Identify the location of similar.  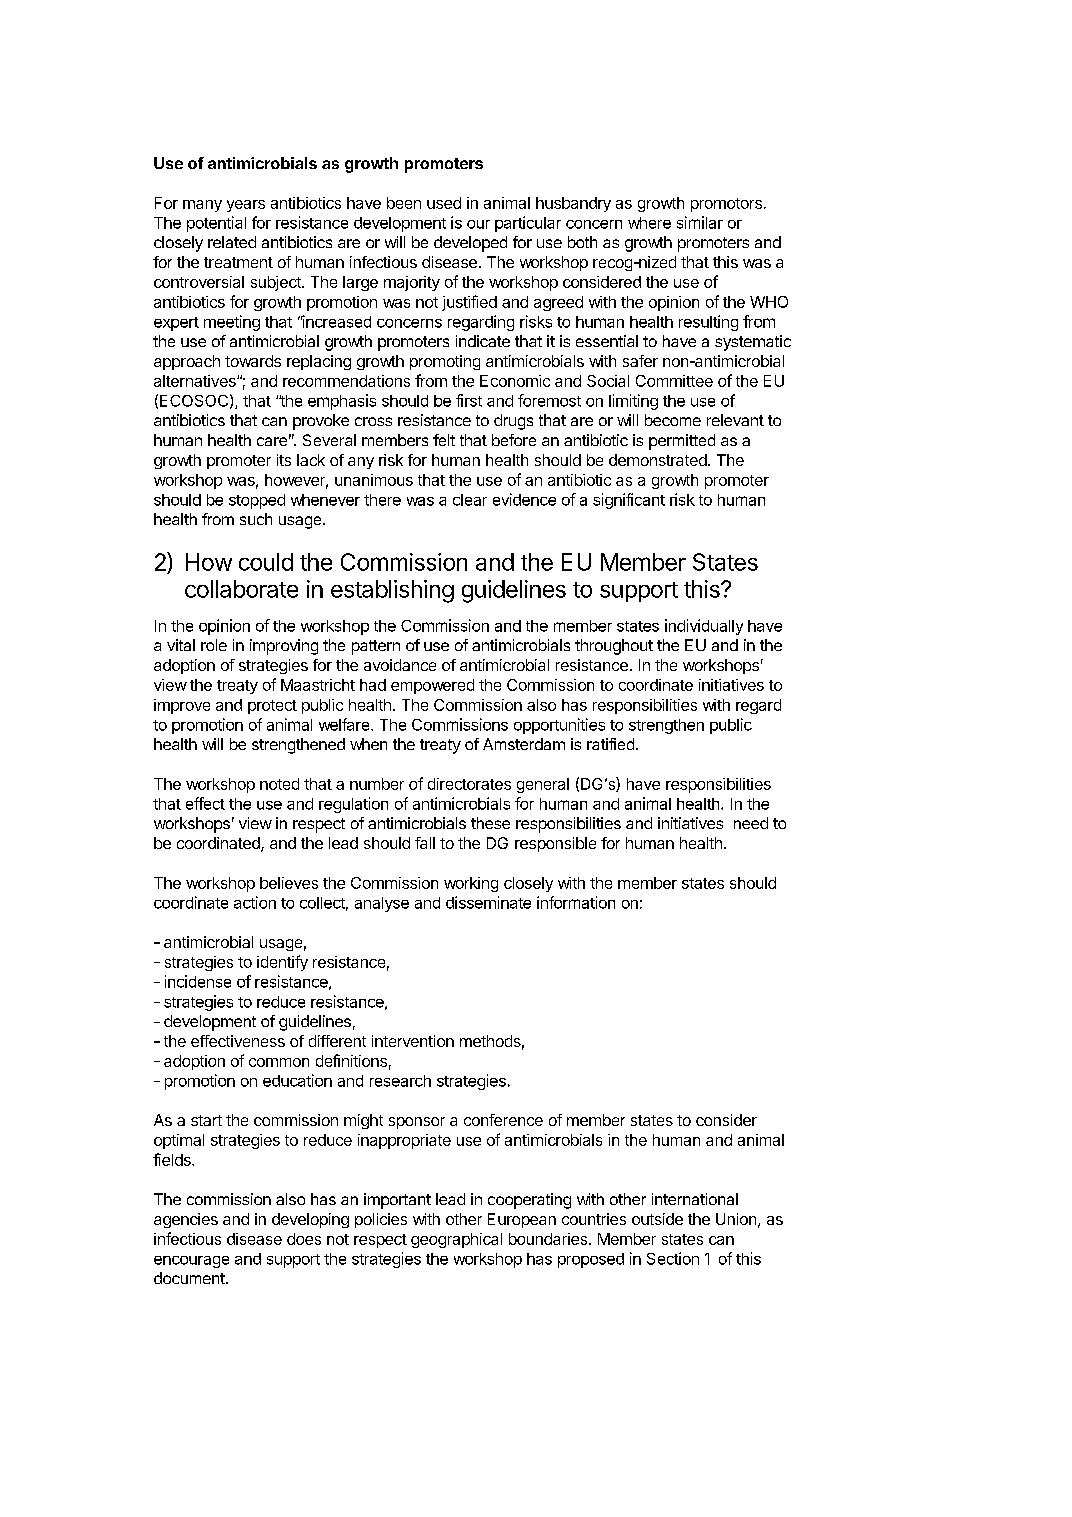
(700, 222).
